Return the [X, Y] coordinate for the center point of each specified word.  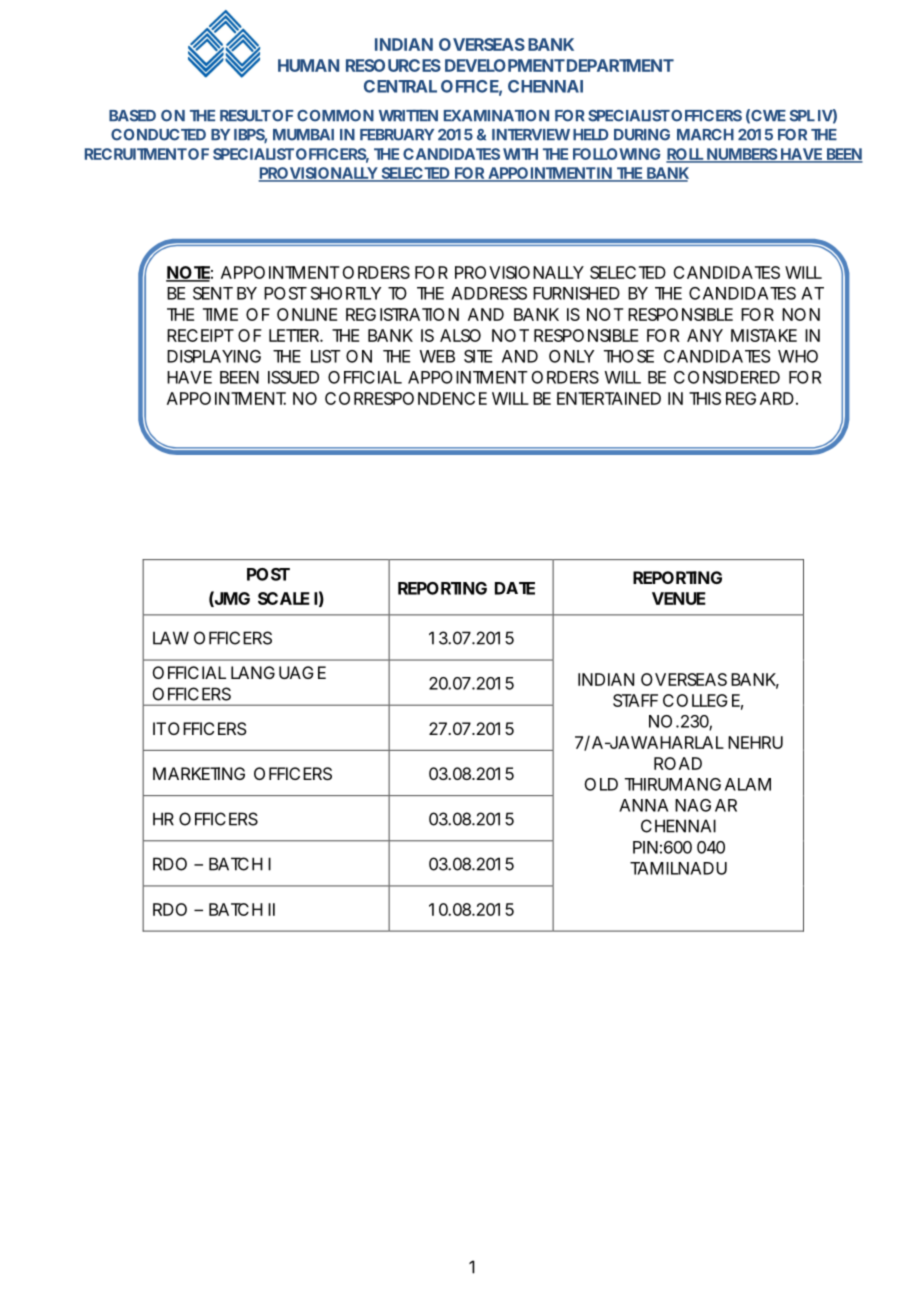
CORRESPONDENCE [406, 398]
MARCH [705, 135]
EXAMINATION [496, 116]
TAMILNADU [678, 868]
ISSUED [293, 377]
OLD [601, 784]
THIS [705, 398]
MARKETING [199, 773]
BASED [132, 116]
